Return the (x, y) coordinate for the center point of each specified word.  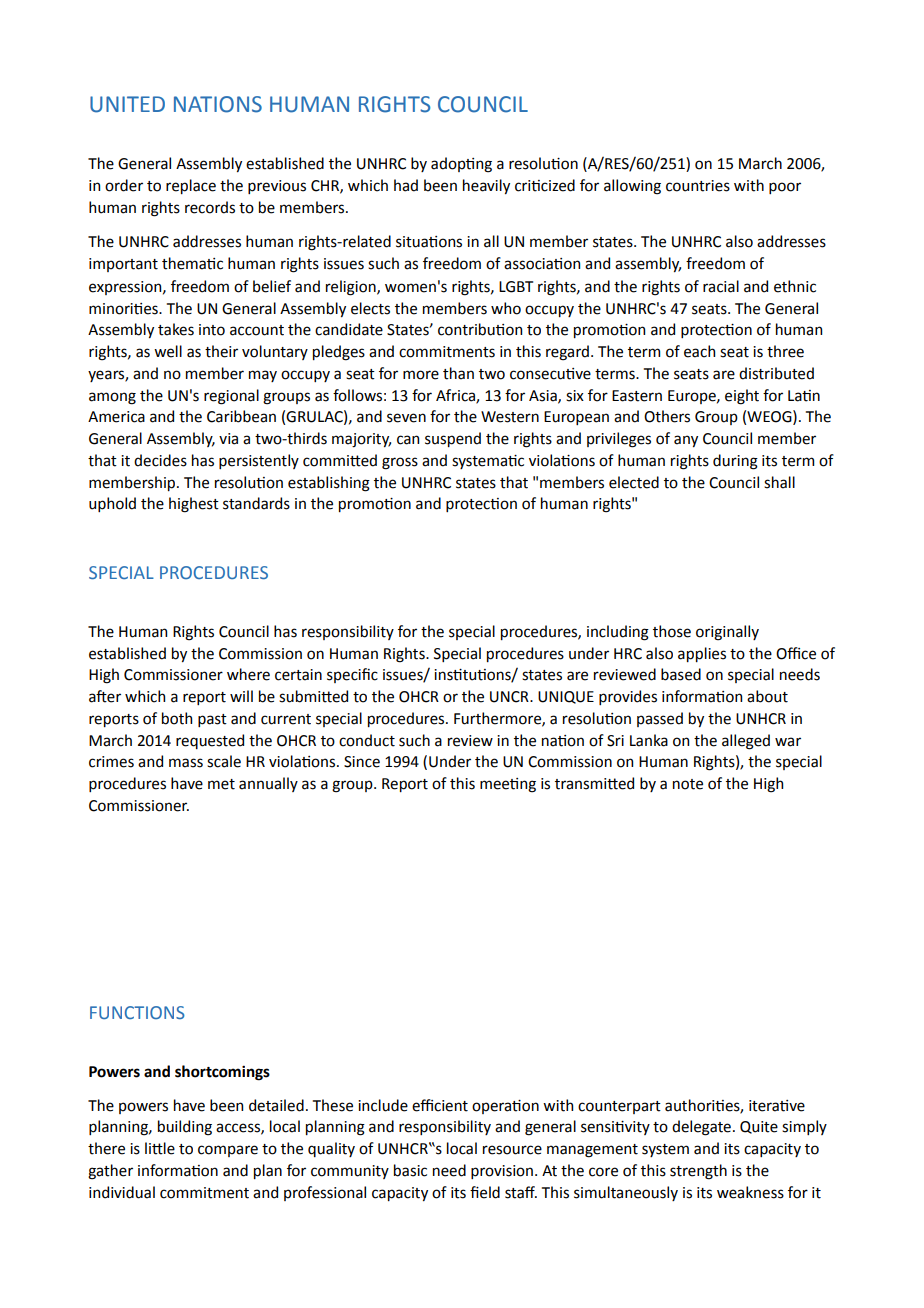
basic (410, 1170)
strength (698, 1172)
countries (698, 186)
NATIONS (218, 104)
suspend (453, 439)
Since (362, 762)
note (688, 784)
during (735, 462)
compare (228, 1151)
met (221, 784)
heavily (486, 186)
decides (160, 460)
